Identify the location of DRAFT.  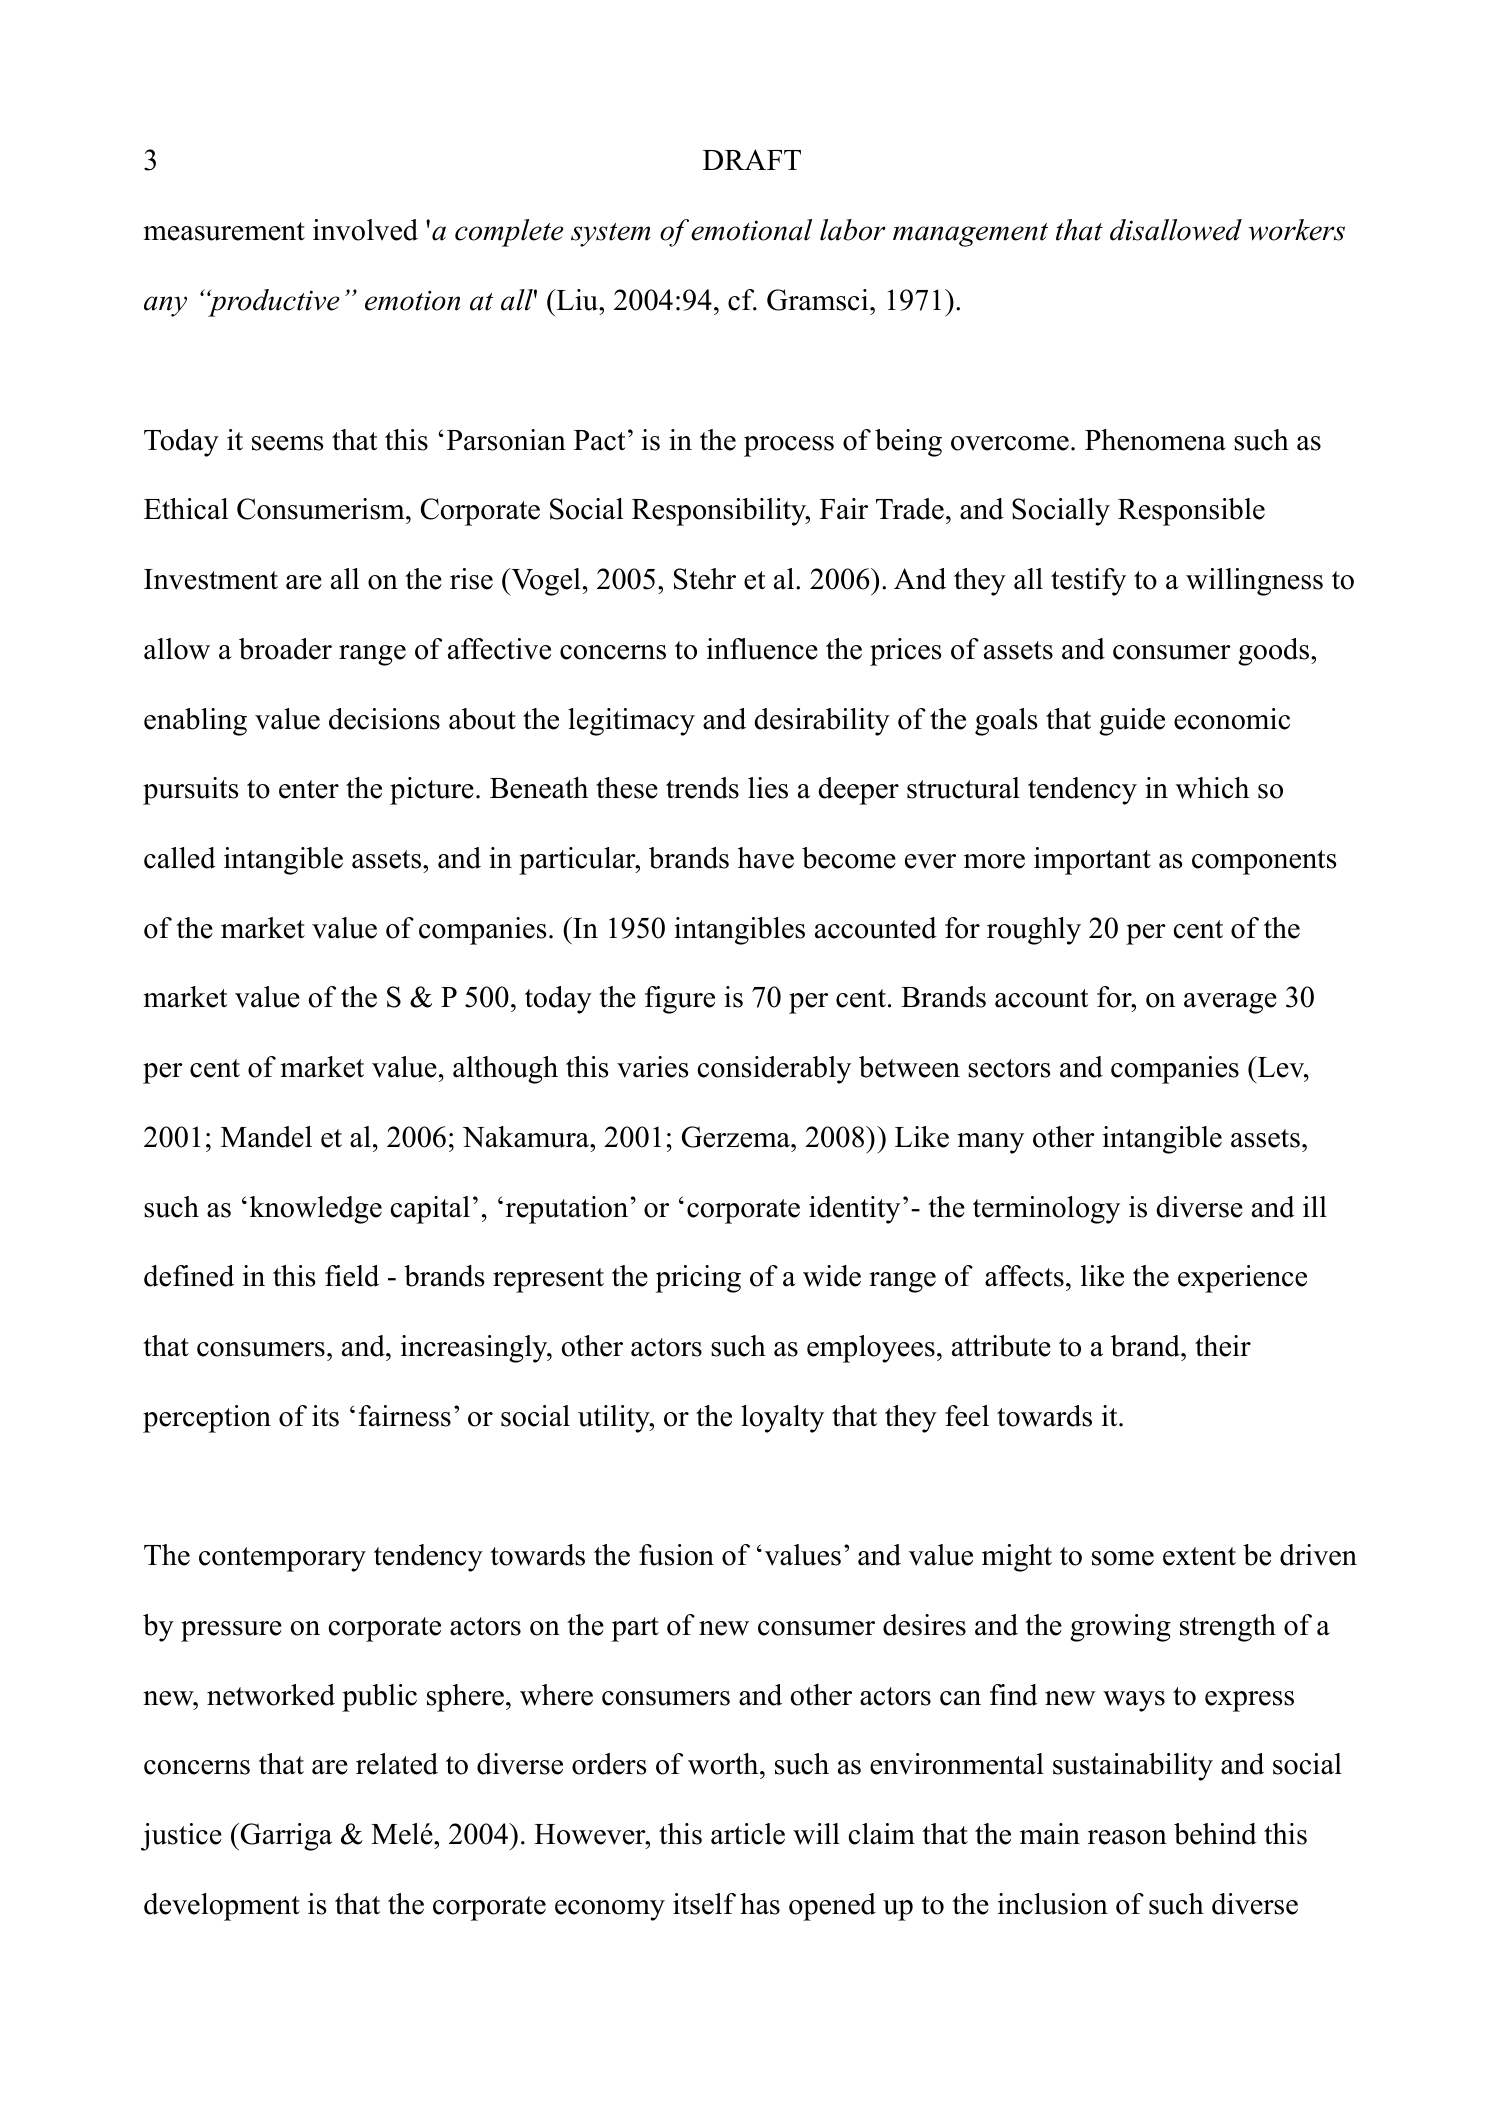
(752, 159).
